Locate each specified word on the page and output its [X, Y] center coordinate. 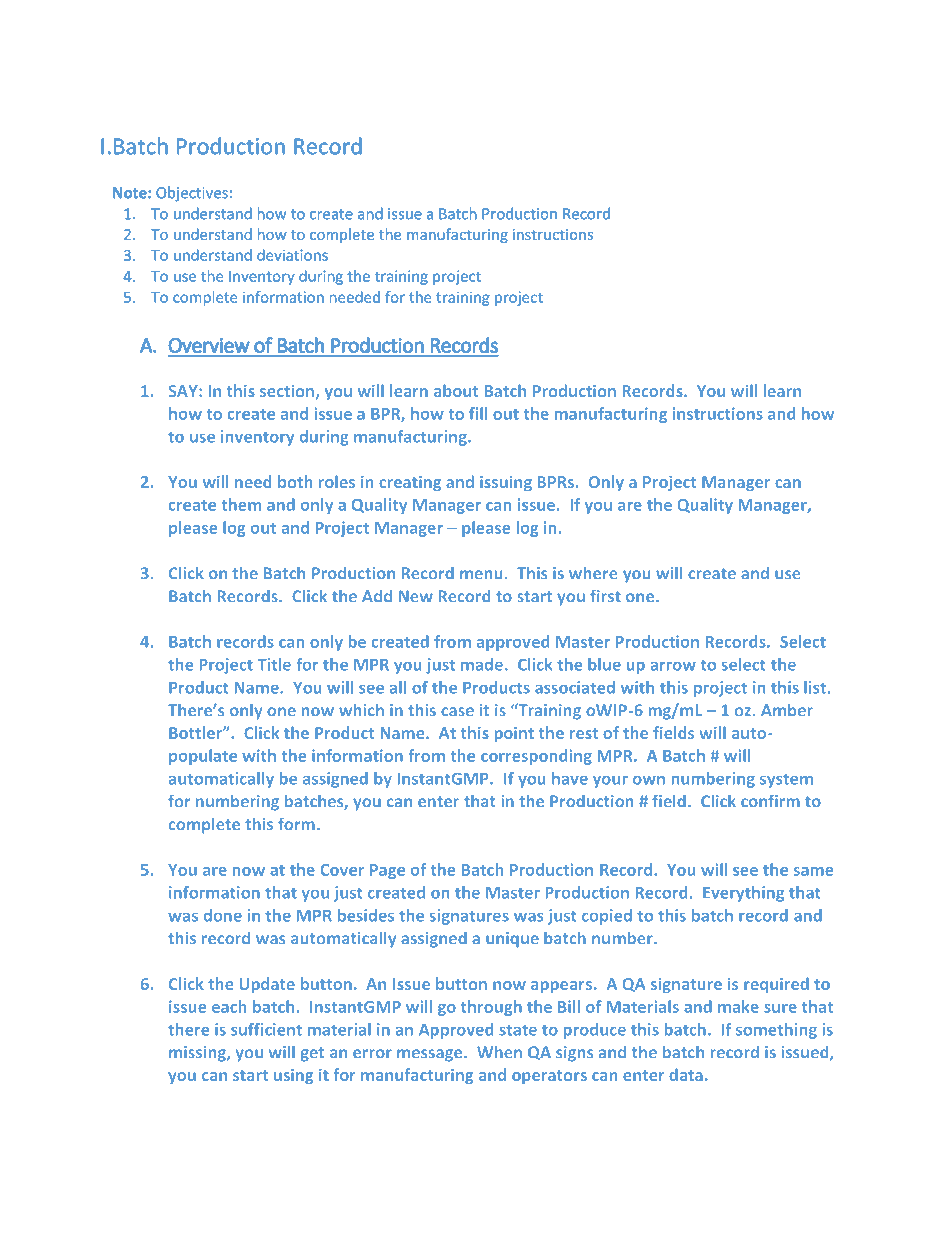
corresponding [536, 757]
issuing [506, 483]
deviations [292, 255]
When [499, 1052]
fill [478, 413]
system [786, 781]
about [456, 390]
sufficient [266, 1029]
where [593, 573]
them [241, 504]
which [361, 710]
